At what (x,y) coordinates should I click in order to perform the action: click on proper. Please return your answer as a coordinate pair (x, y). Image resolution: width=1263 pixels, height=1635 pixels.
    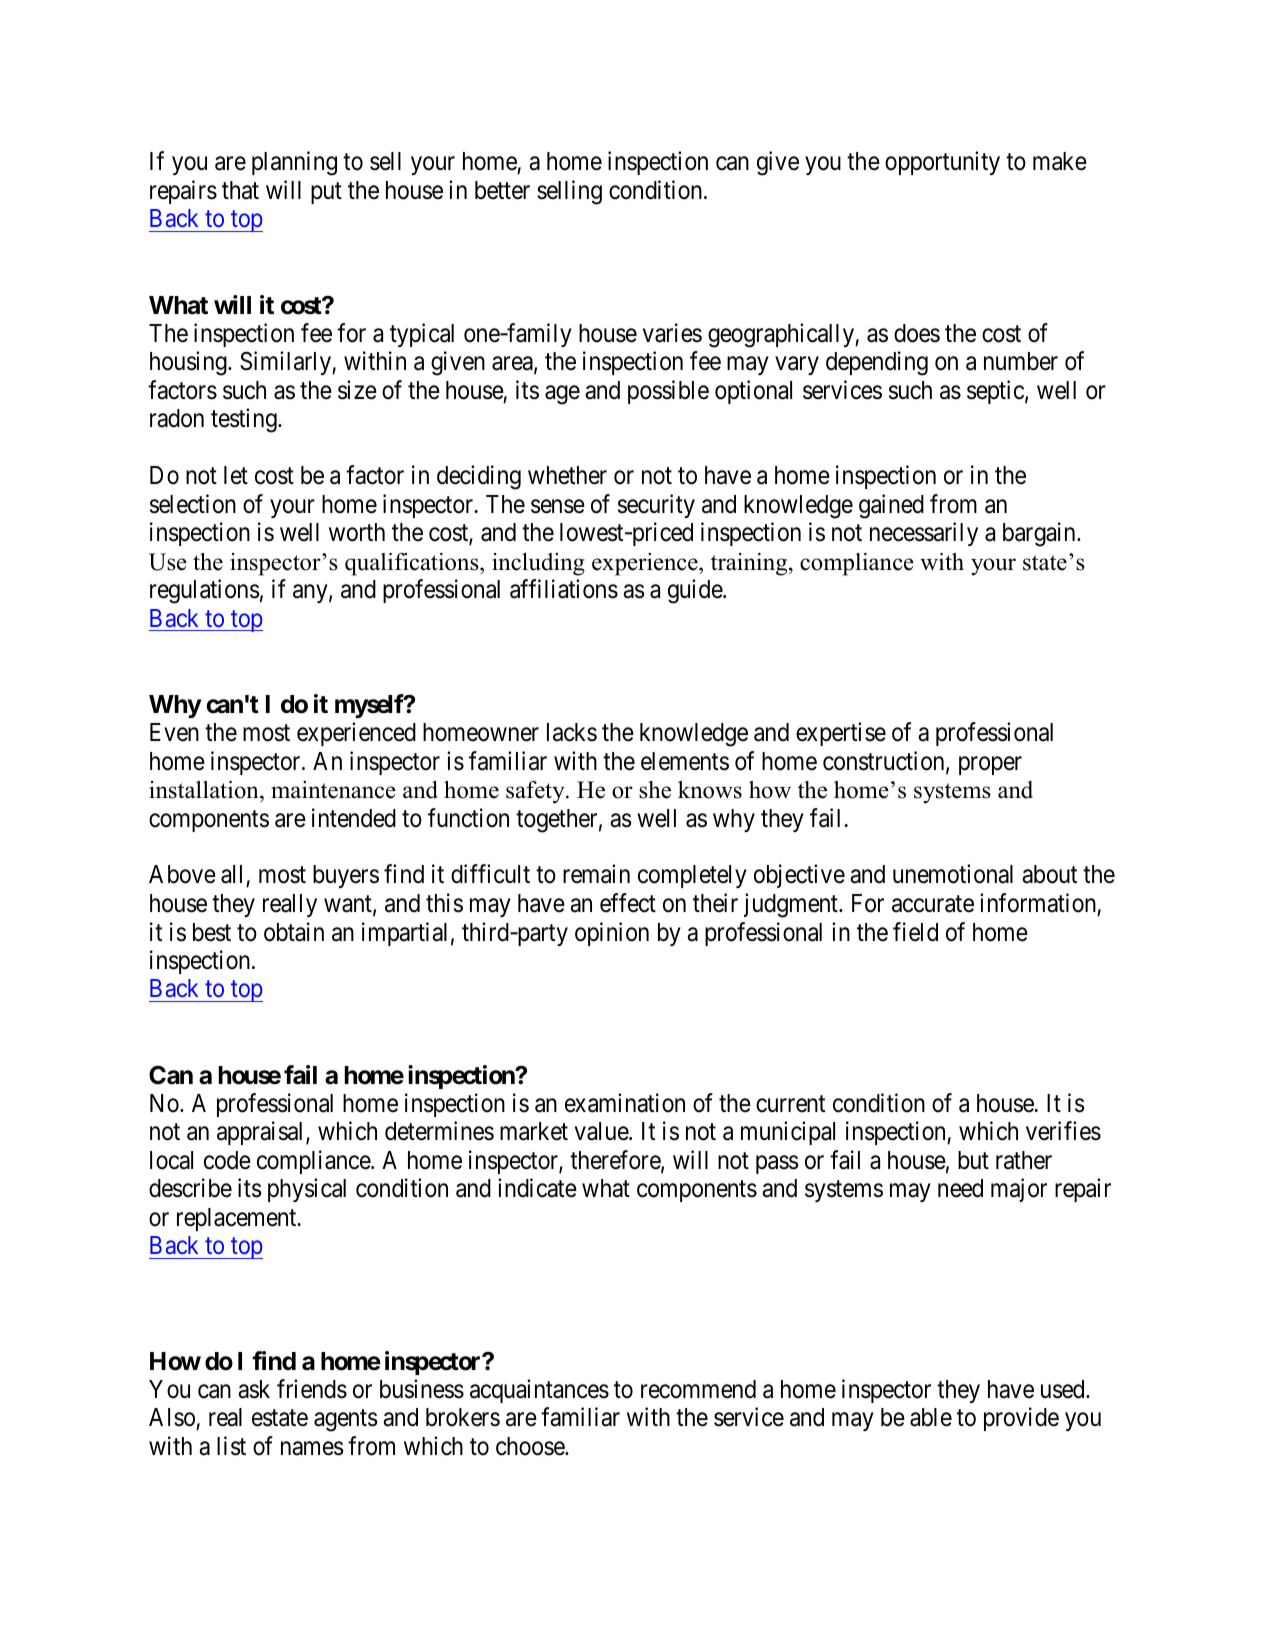
    Looking at the image, I should click on (990, 765).
